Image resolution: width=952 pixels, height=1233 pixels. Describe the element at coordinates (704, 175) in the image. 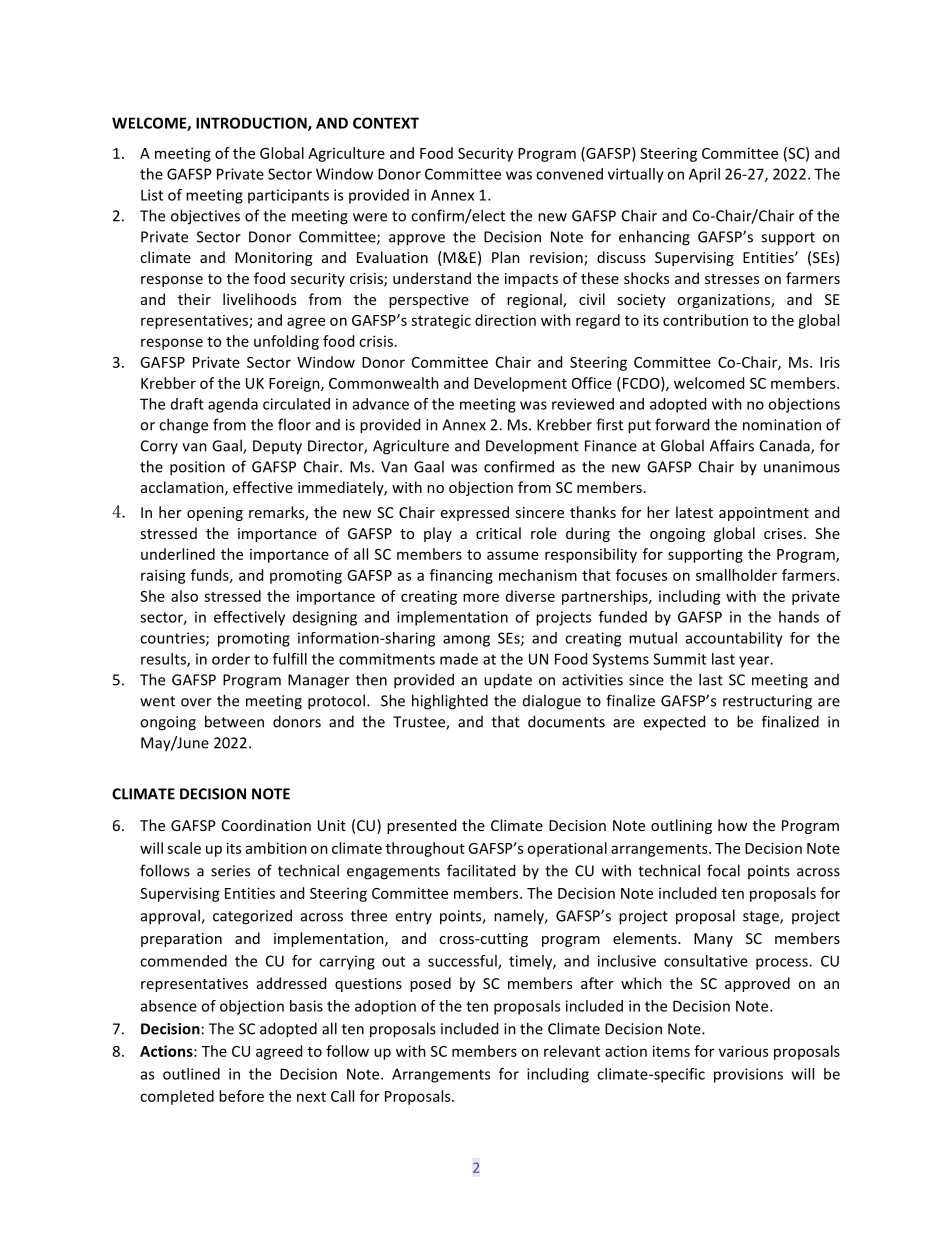

I see `April` at that location.
